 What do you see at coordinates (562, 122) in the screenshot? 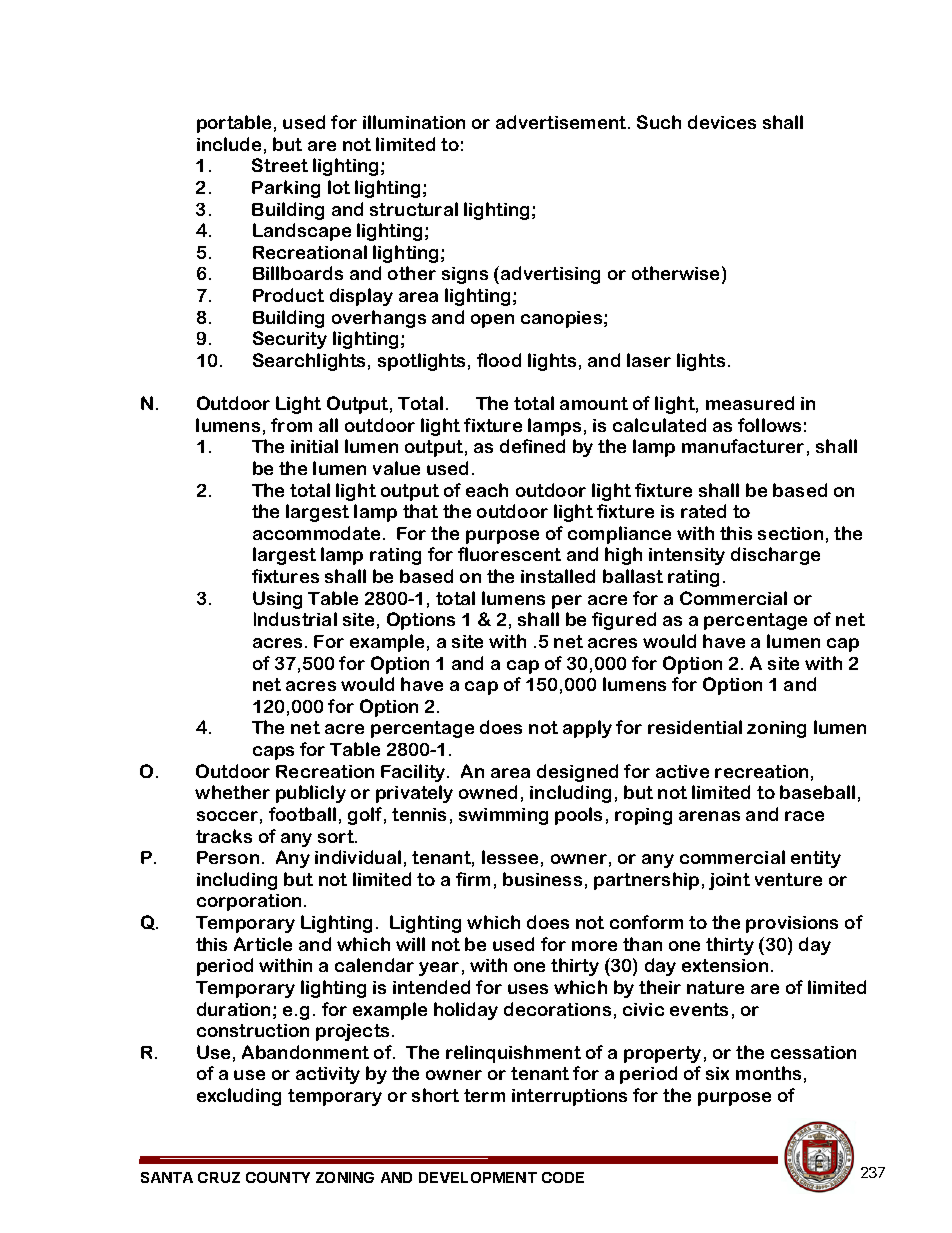
I see `advertisement` at bounding box center [562, 122].
